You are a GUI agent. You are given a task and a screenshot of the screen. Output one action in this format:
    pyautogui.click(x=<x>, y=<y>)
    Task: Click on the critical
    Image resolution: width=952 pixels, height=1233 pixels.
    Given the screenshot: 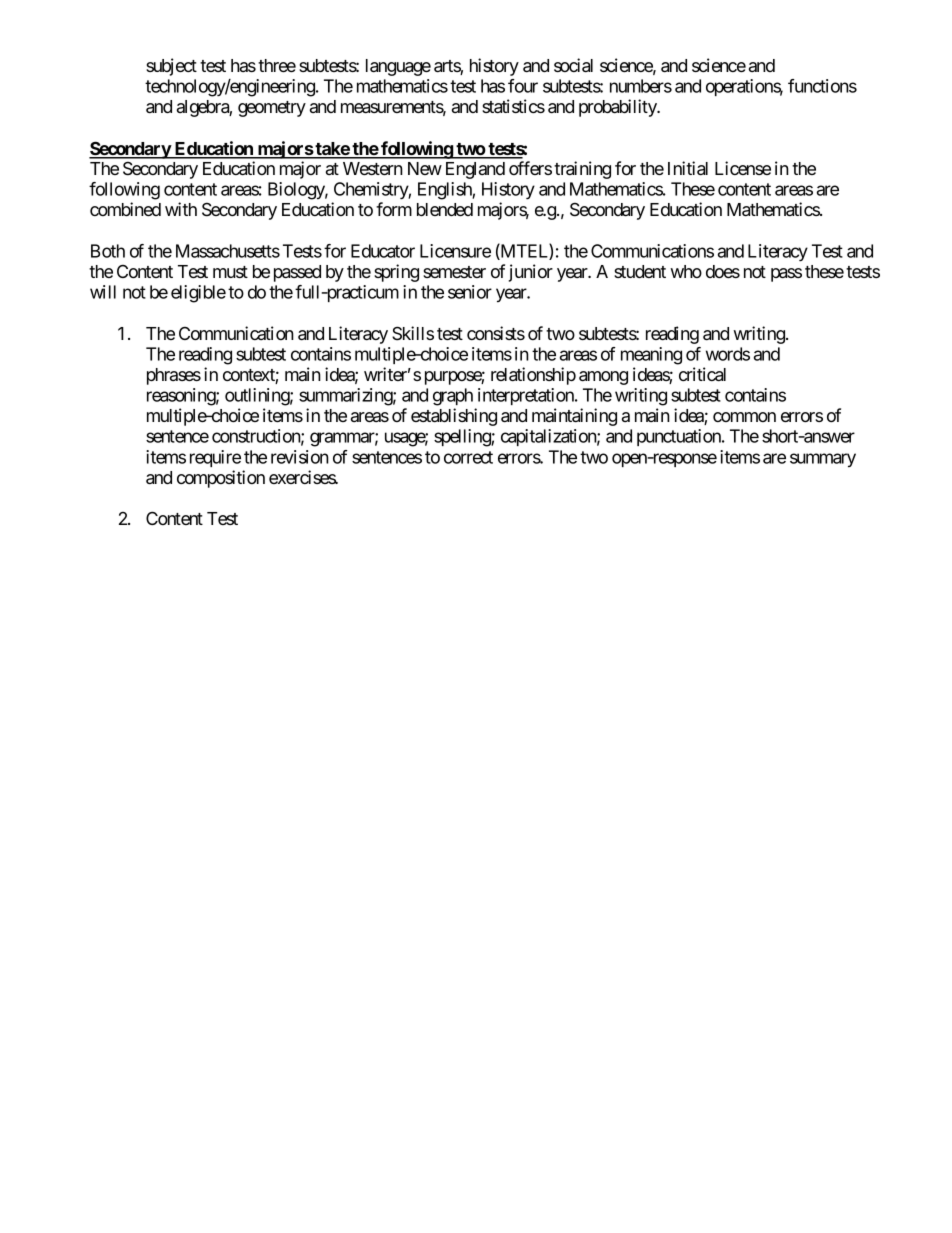 What is the action you would take?
    pyautogui.click(x=702, y=374)
